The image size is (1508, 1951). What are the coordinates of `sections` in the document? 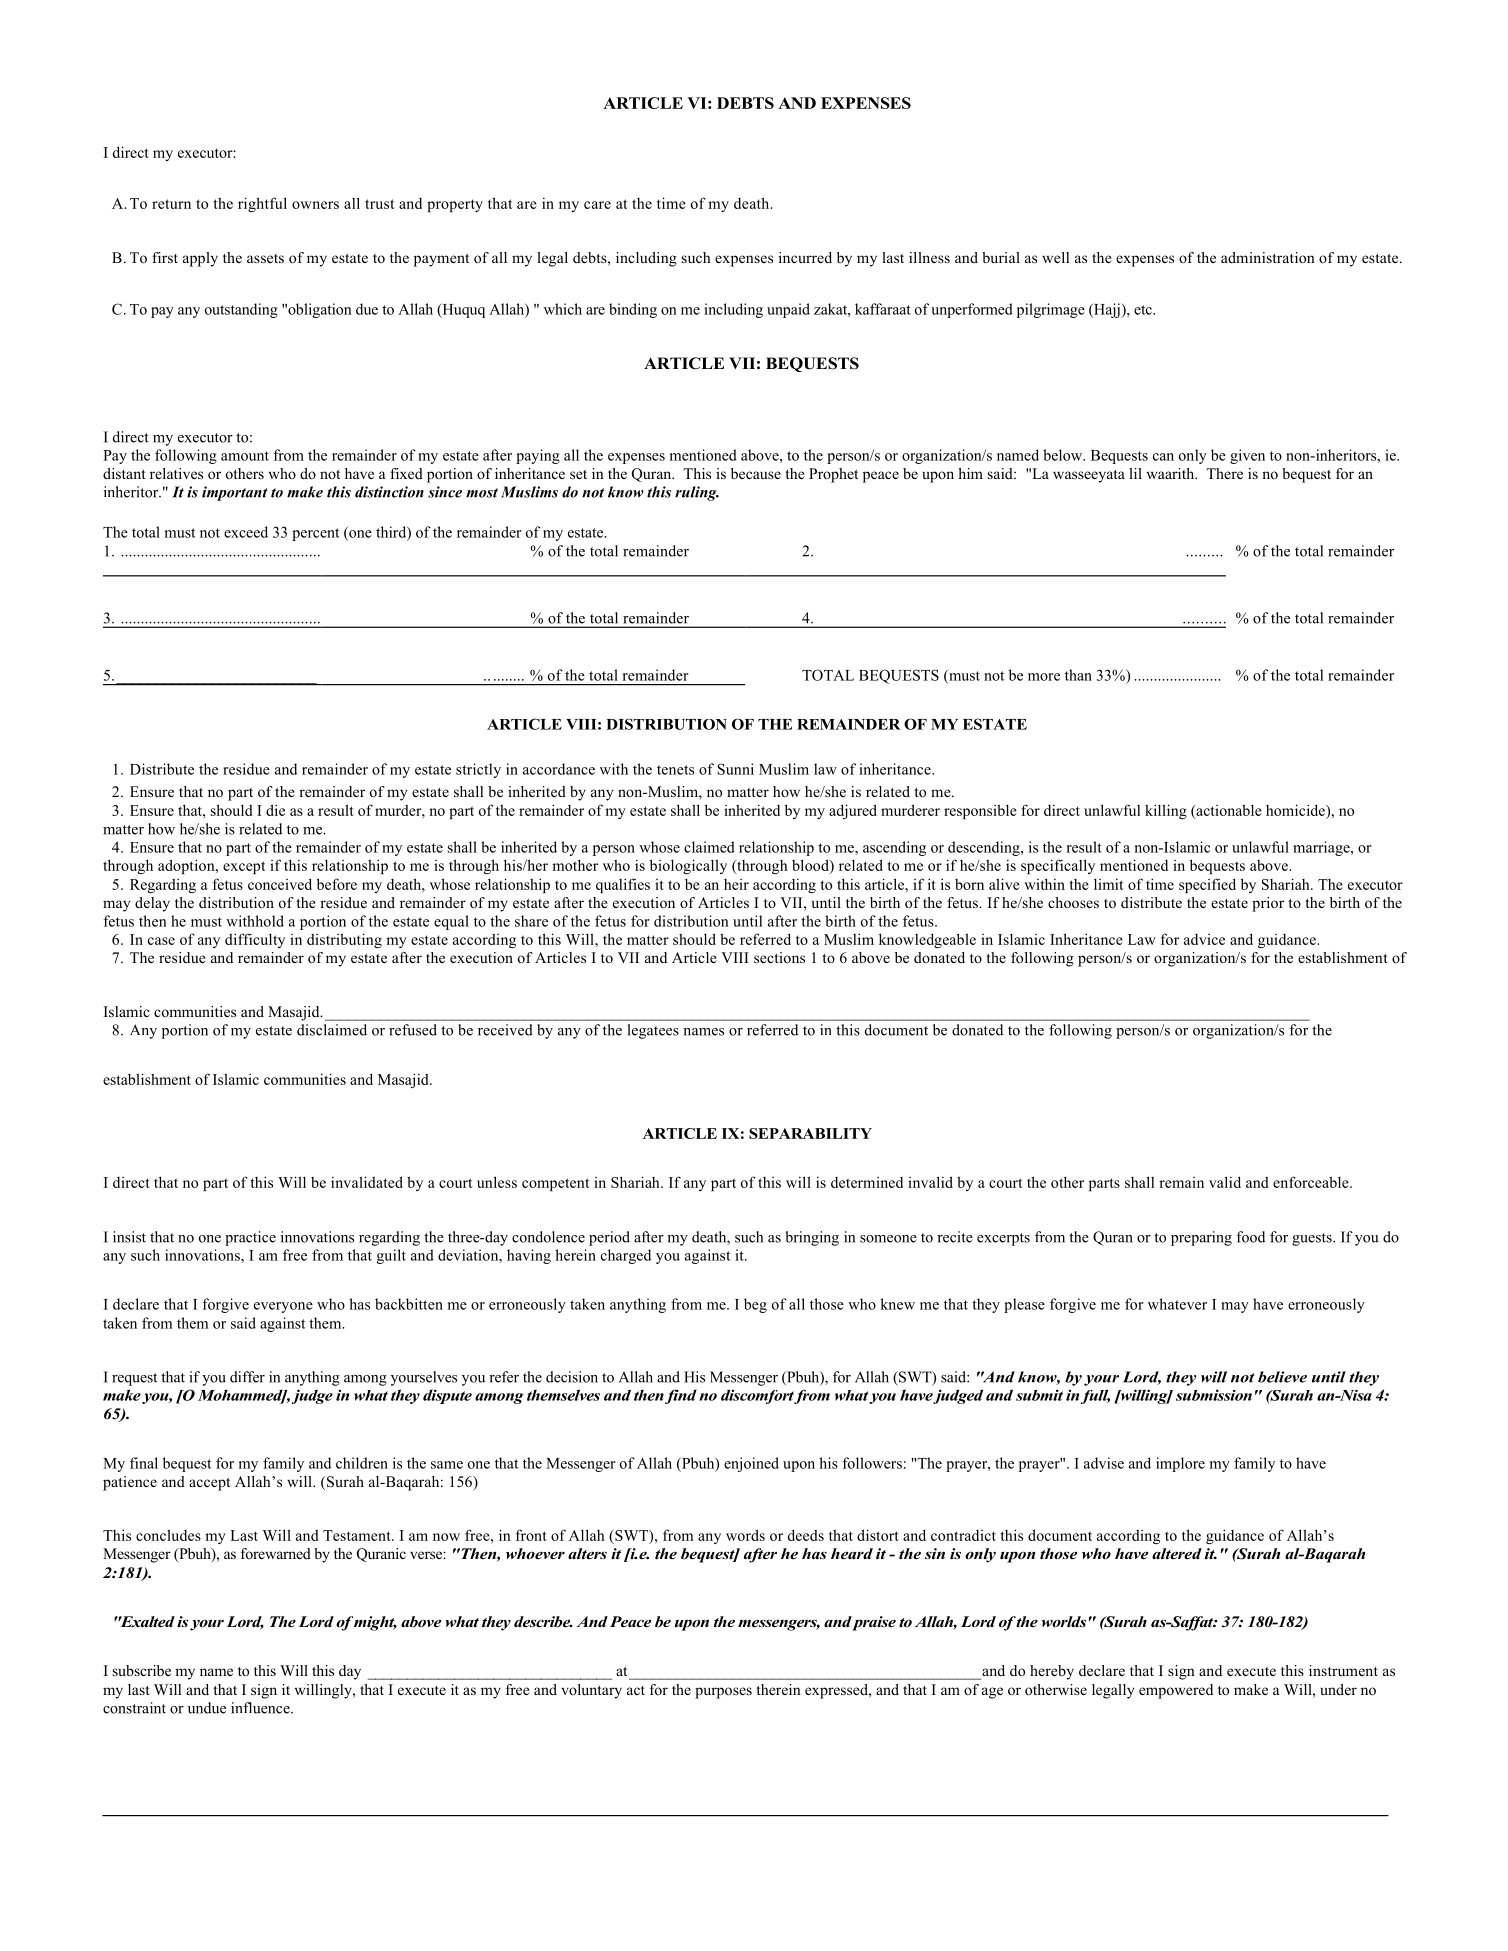 It's located at (779, 957).
